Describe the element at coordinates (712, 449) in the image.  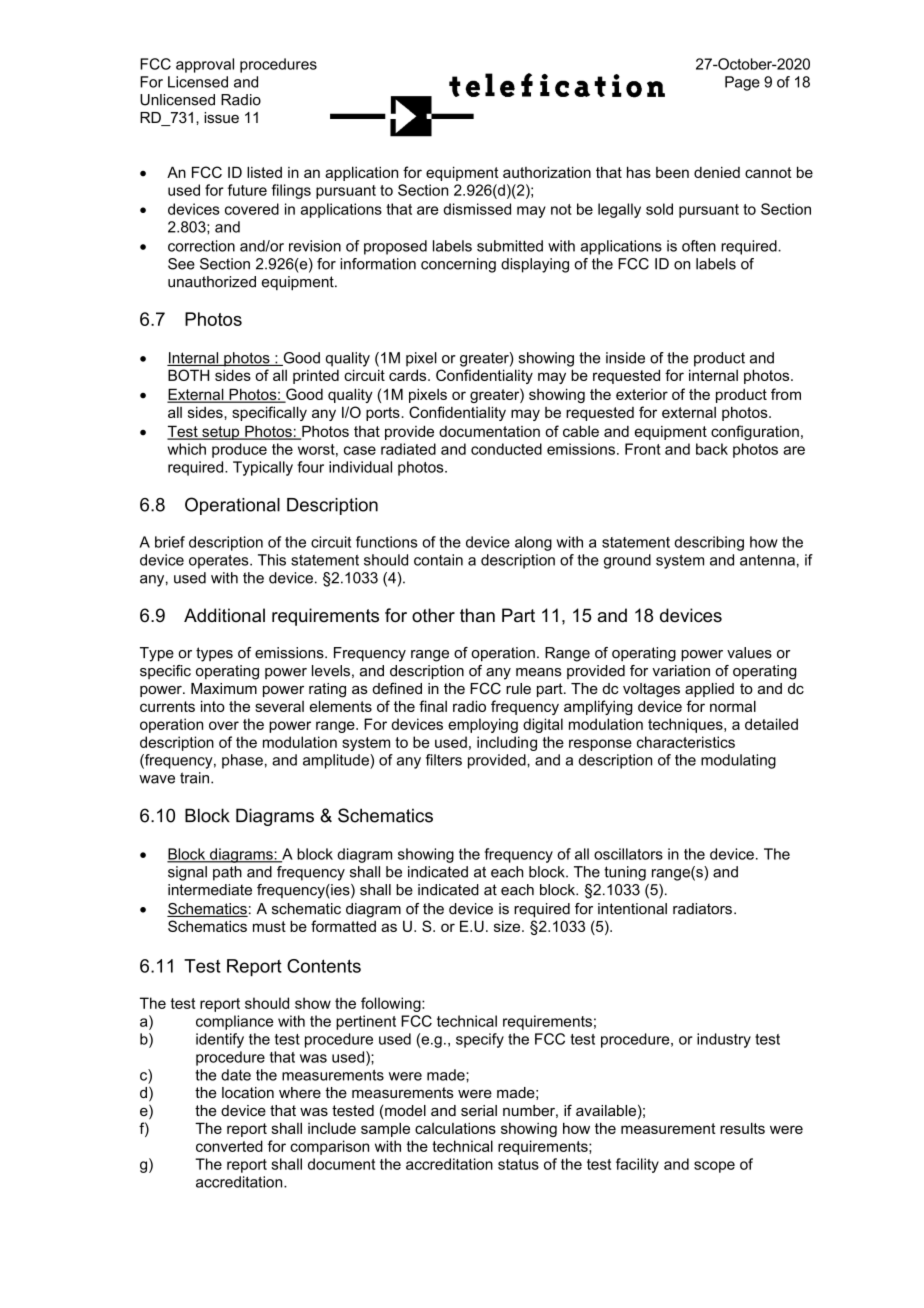
I see `back` at that location.
